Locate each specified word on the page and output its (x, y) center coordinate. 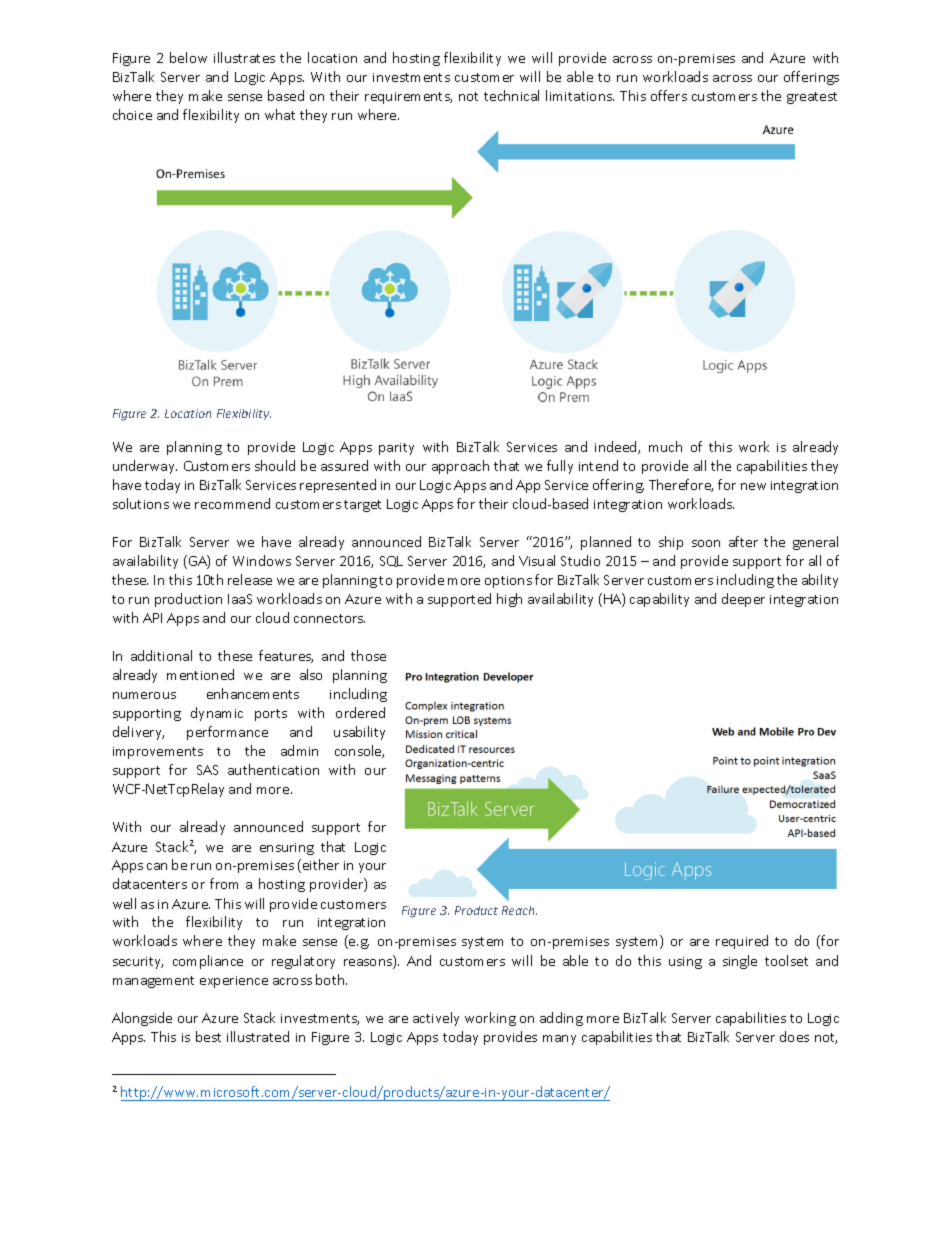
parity (396, 449)
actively (436, 1019)
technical (511, 95)
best (208, 1036)
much (665, 446)
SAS (207, 770)
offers (669, 95)
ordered (360, 712)
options (508, 582)
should (275, 465)
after (743, 541)
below (188, 57)
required (742, 942)
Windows (262, 560)
